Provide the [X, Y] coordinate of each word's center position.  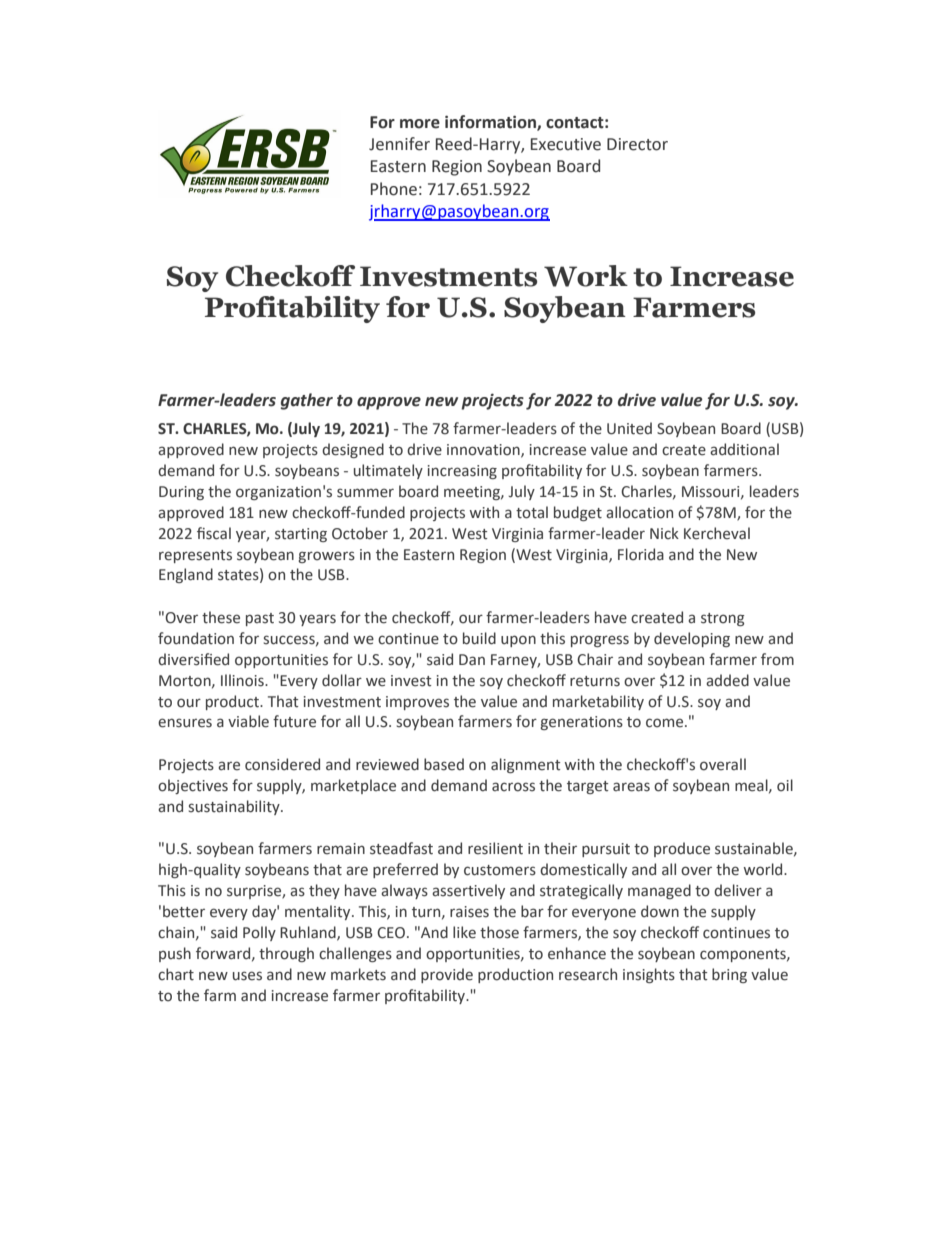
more [420, 124]
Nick [664, 533]
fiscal [214, 533]
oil [785, 785]
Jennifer [399, 144]
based [444, 764]
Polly [259, 933]
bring [729, 975]
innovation [484, 450]
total [532, 512]
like [464, 932]
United [629, 428]
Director [637, 144]
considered [282, 764]
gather [307, 401]
